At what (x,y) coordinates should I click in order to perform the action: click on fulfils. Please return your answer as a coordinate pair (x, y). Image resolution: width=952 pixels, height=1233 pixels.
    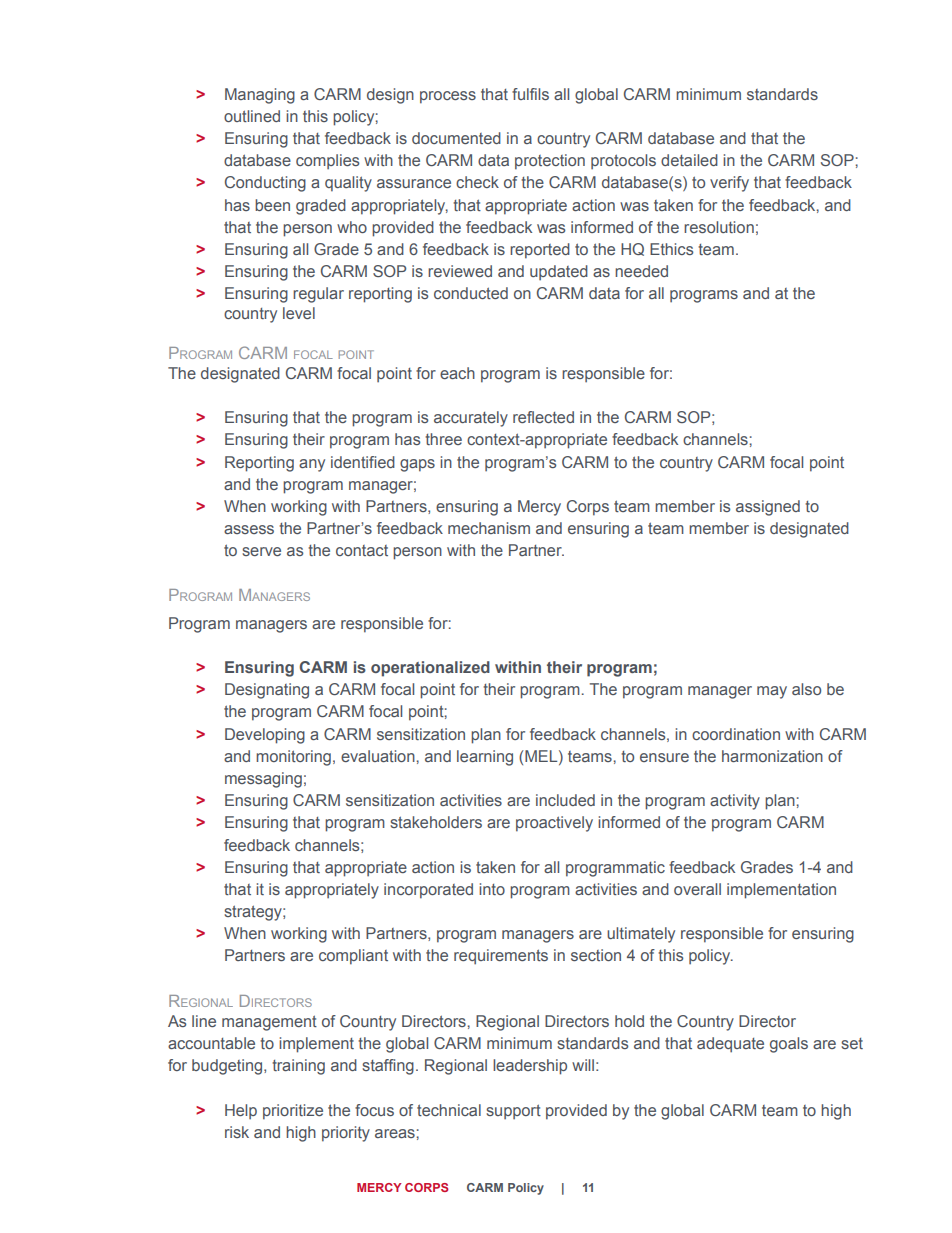
    Looking at the image, I should click on (530, 94).
